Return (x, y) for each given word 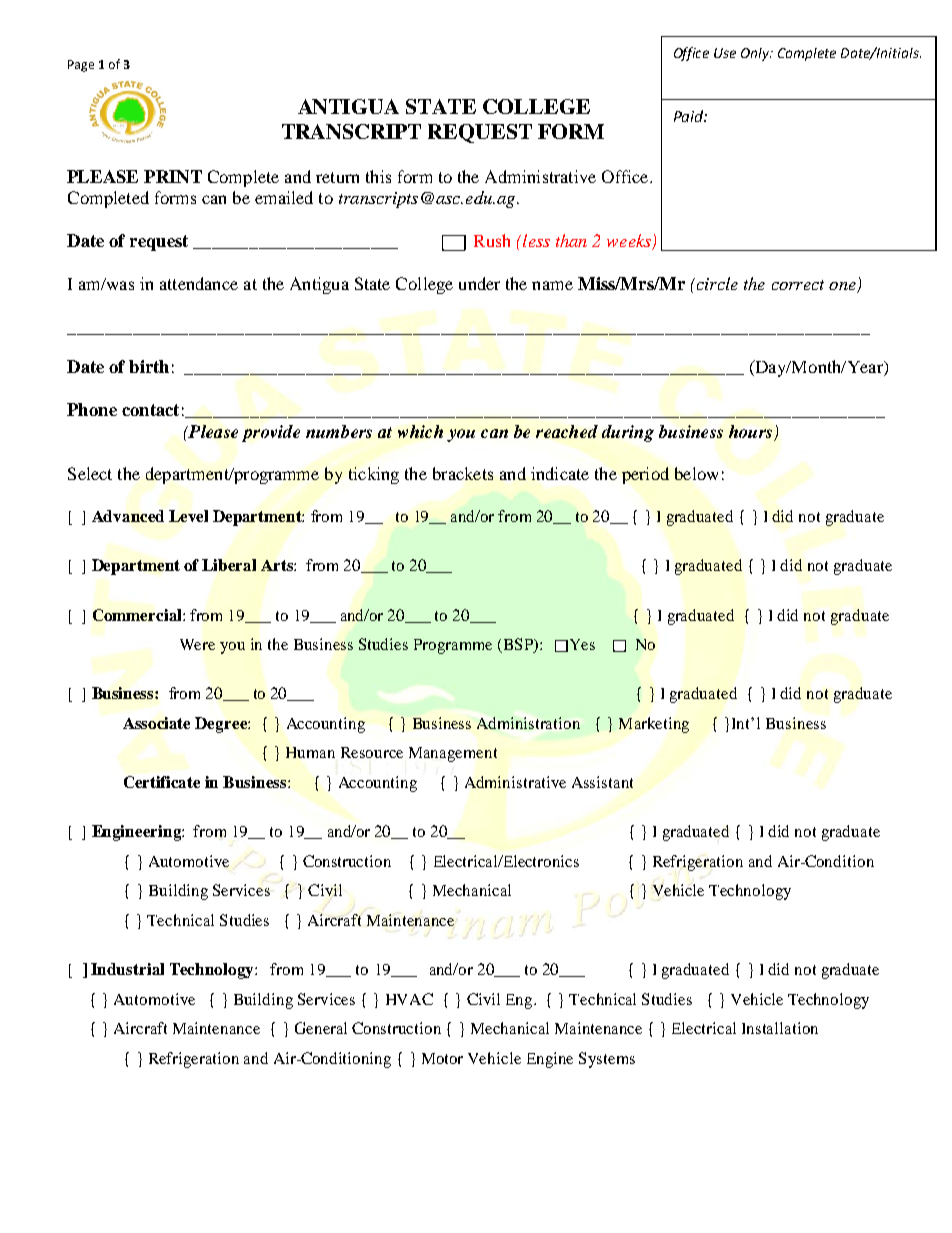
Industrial (127, 969)
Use (725, 53)
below (696, 473)
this (378, 176)
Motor (442, 1058)
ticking (374, 475)
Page (81, 66)
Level (188, 516)
